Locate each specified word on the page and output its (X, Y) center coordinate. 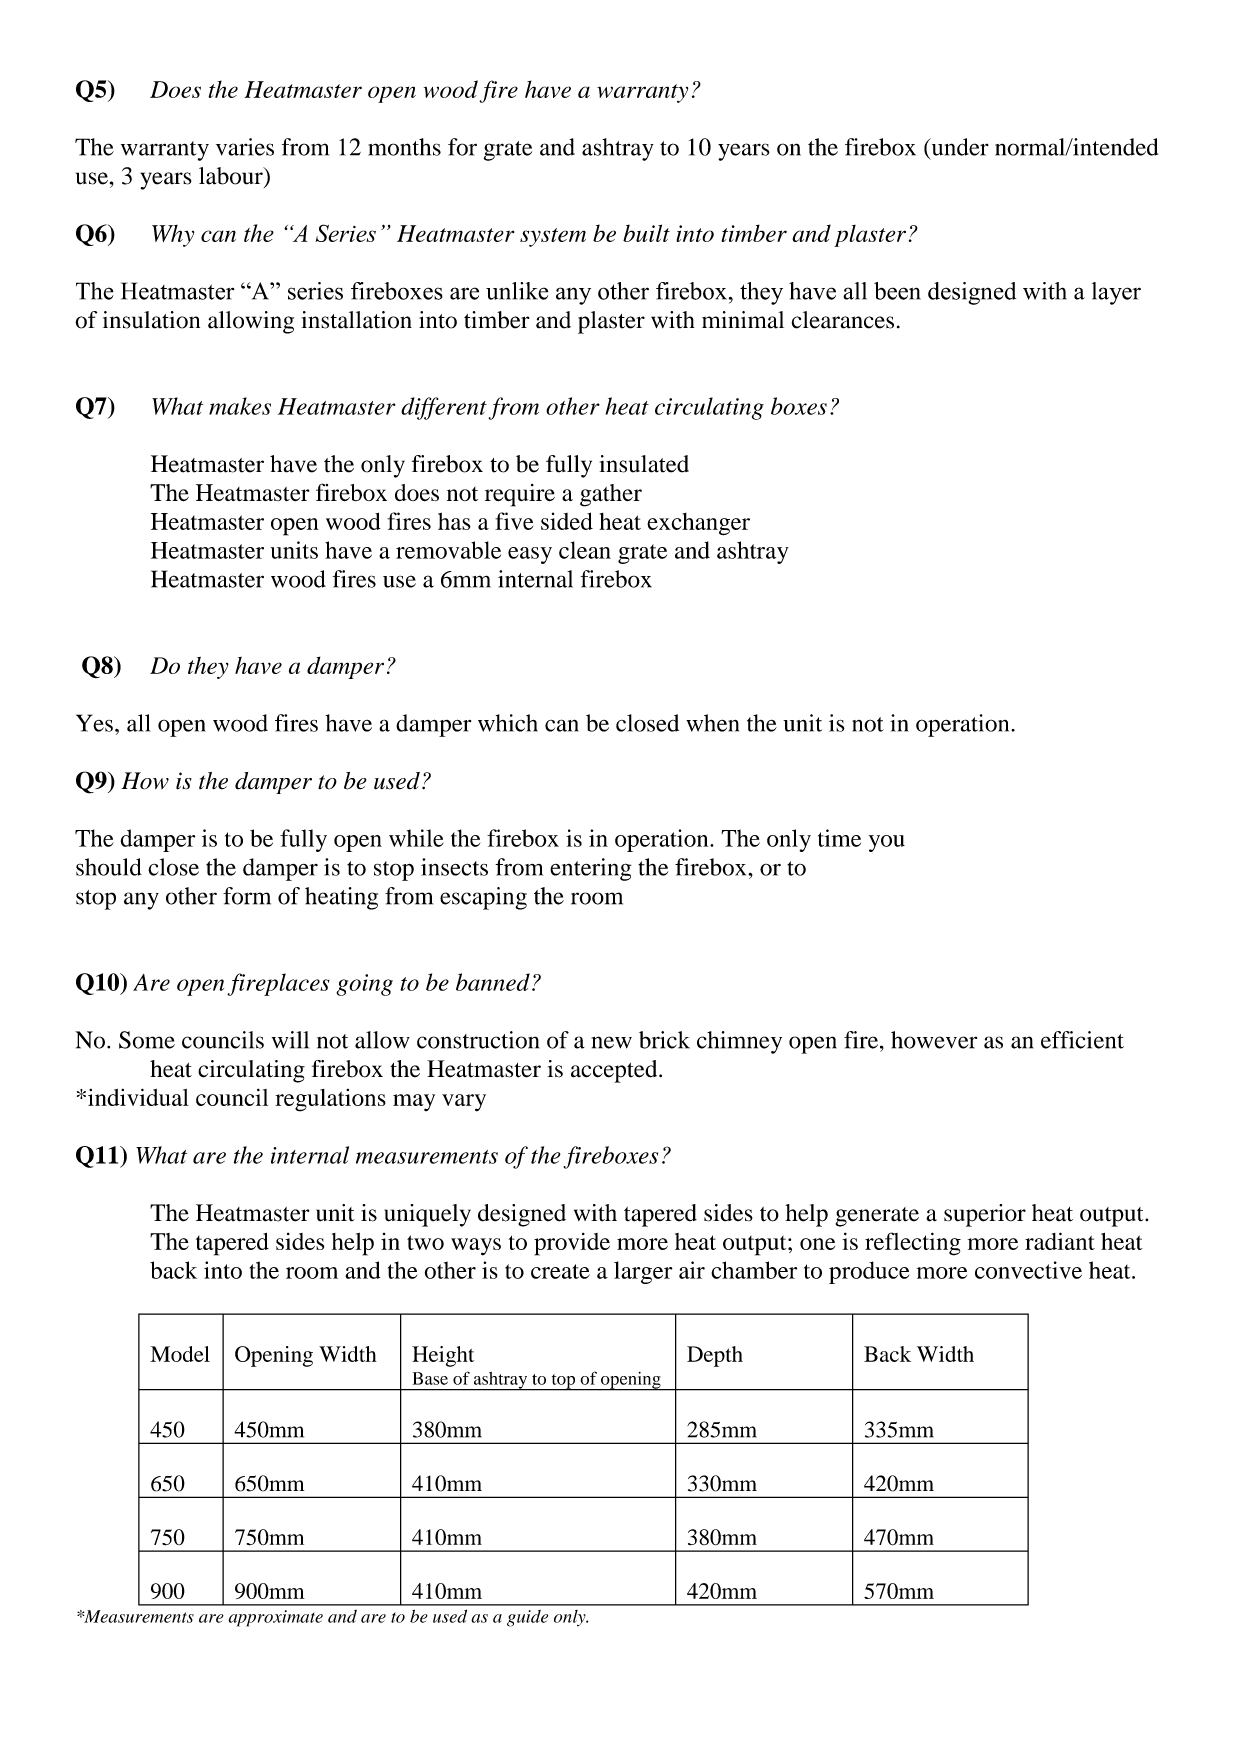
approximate (275, 1618)
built (646, 233)
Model (180, 1354)
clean (585, 550)
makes (240, 406)
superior (985, 1215)
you (887, 843)
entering (590, 869)
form (247, 896)
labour (232, 176)
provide (572, 1244)
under (959, 147)
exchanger (698, 524)
